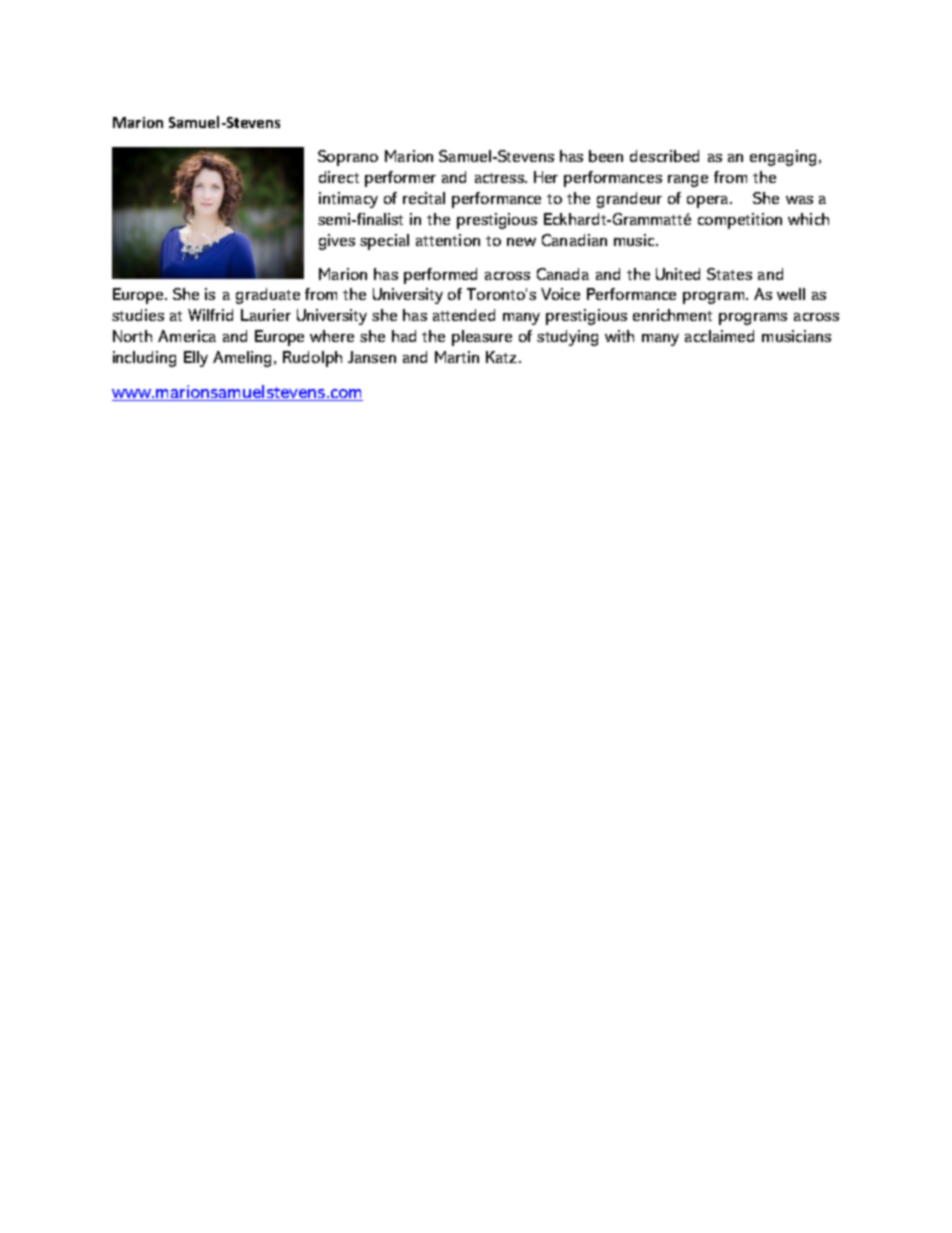 This screenshot has width=952, height=1233. What do you see at coordinates (729, 274) in the screenshot?
I see `States` at bounding box center [729, 274].
